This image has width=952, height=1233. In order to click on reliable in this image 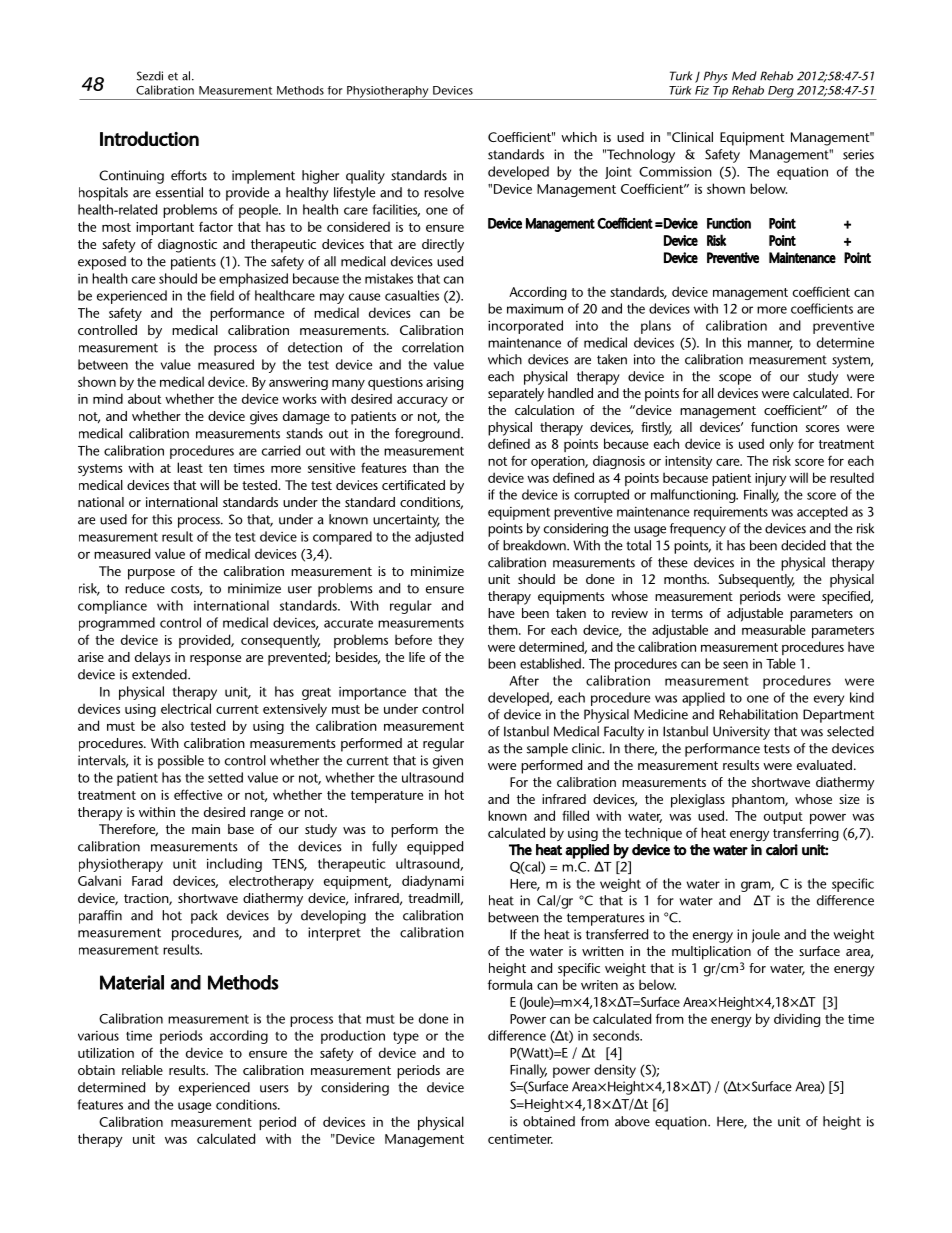, I will do `click(142, 1070)`.
